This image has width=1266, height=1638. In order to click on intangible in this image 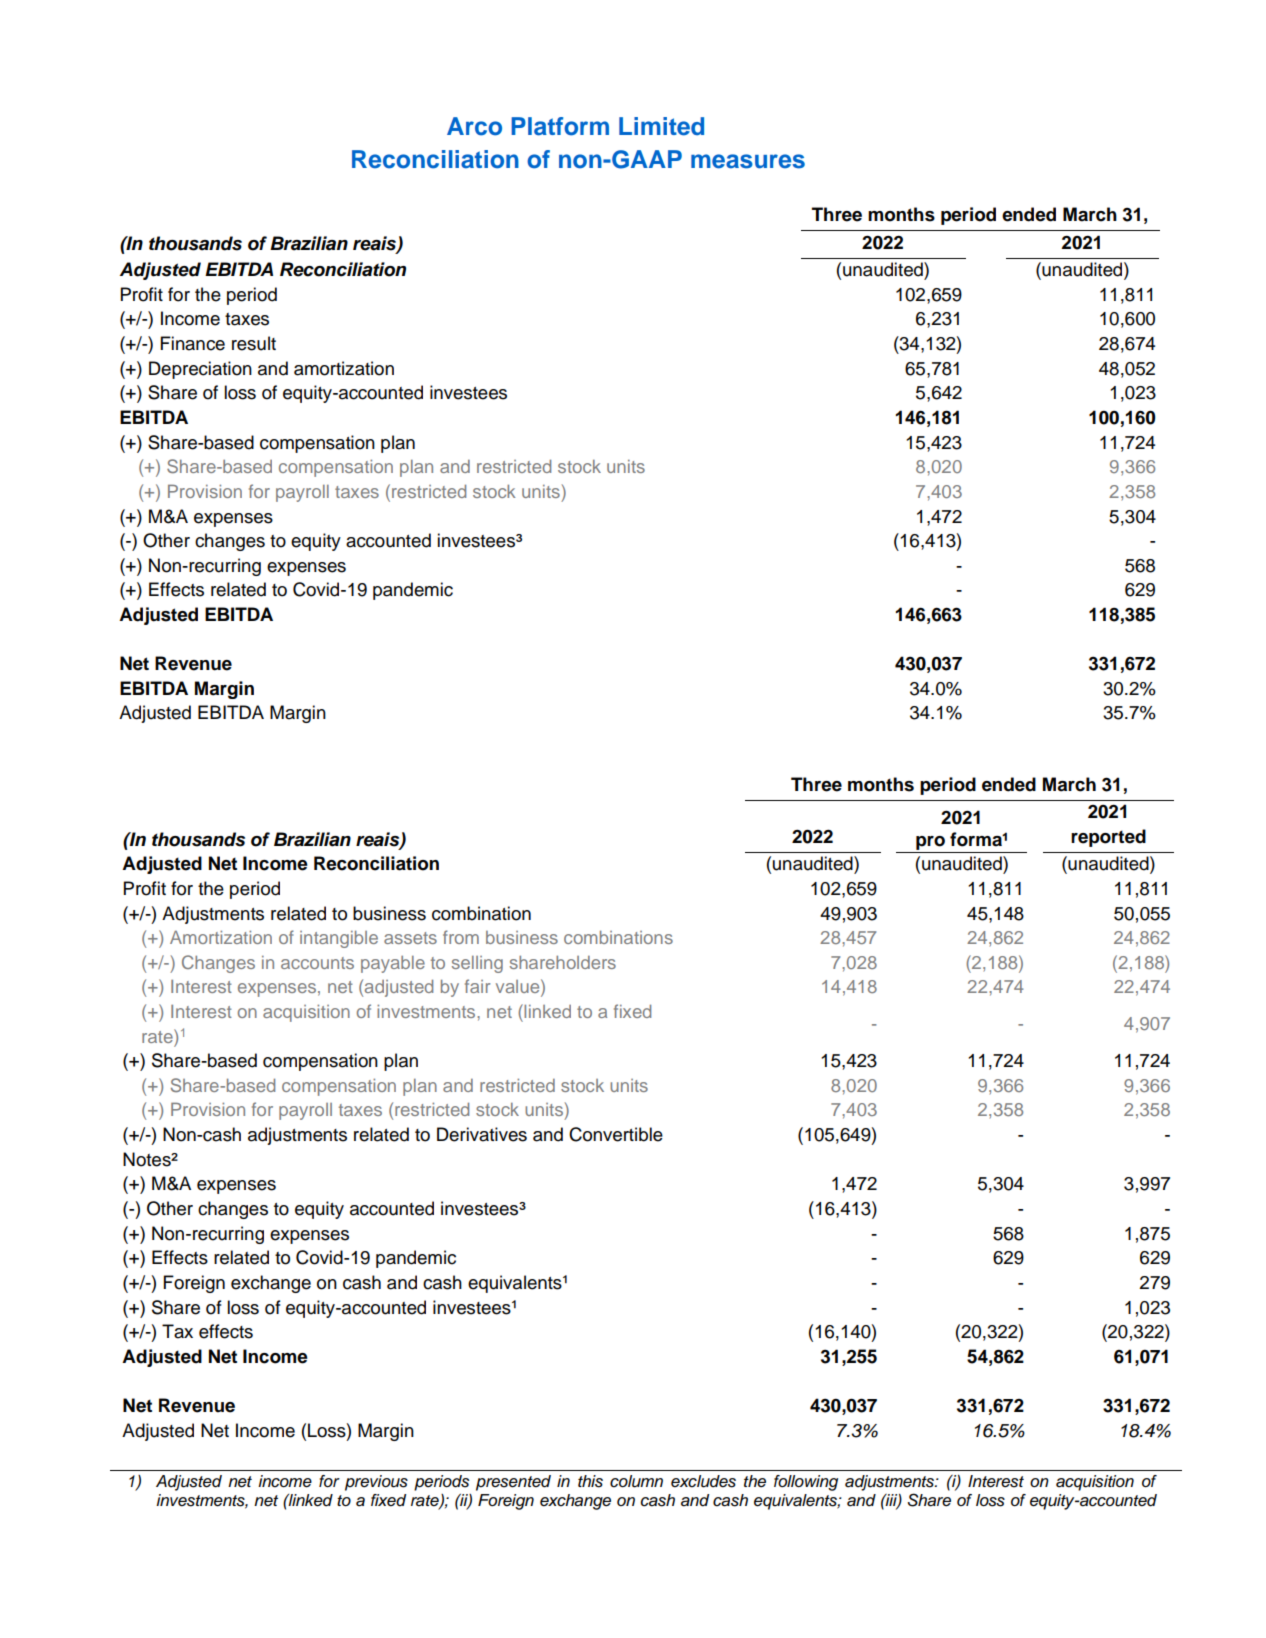, I will do `click(339, 939)`.
